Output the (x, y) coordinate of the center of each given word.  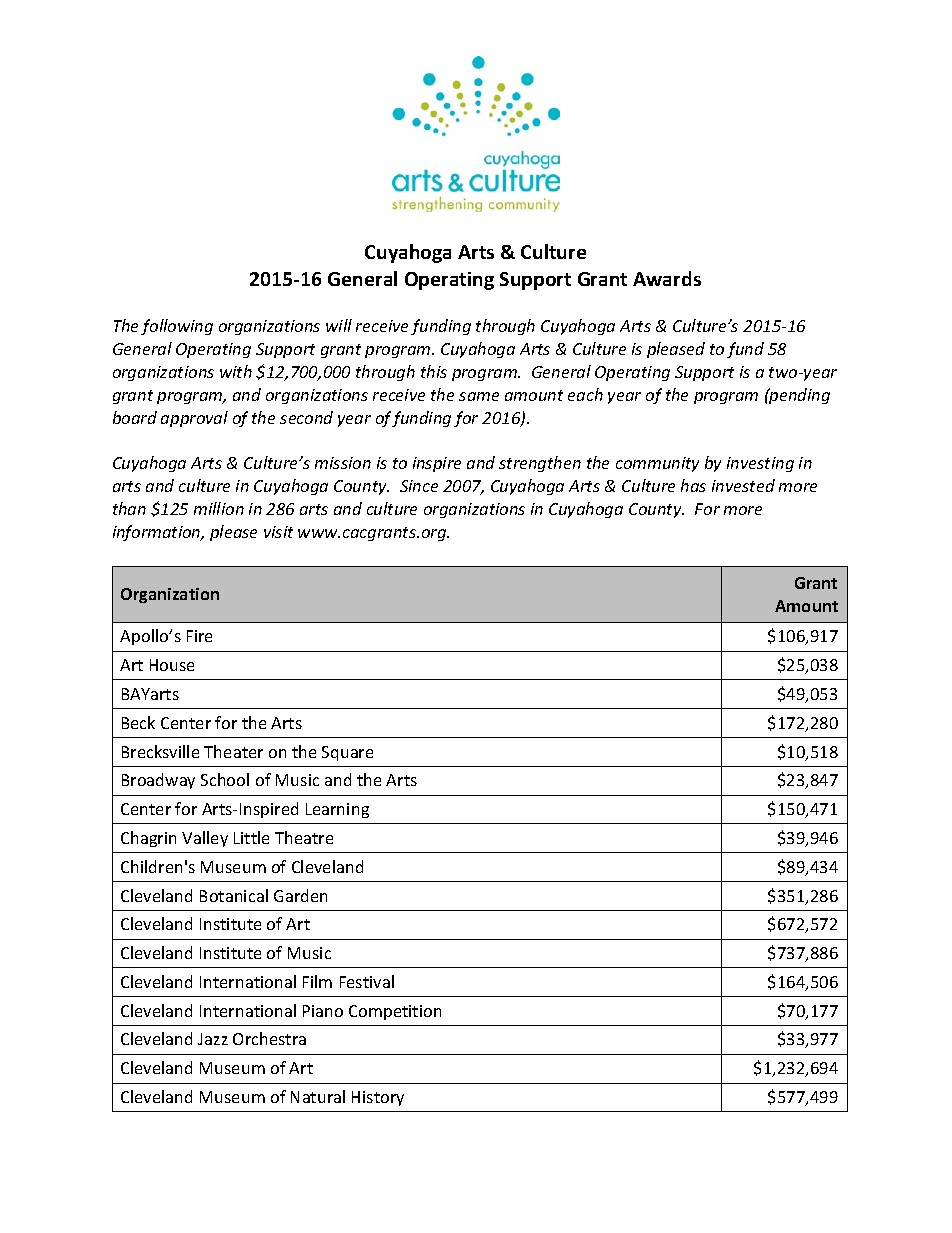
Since (419, 486)
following (177, 327)
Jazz (213, 1039)
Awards (667, 278)
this (434, 371)
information (158, 533)
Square (347, 753)
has (693, 485)
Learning (337, 810)
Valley (205, 839)
